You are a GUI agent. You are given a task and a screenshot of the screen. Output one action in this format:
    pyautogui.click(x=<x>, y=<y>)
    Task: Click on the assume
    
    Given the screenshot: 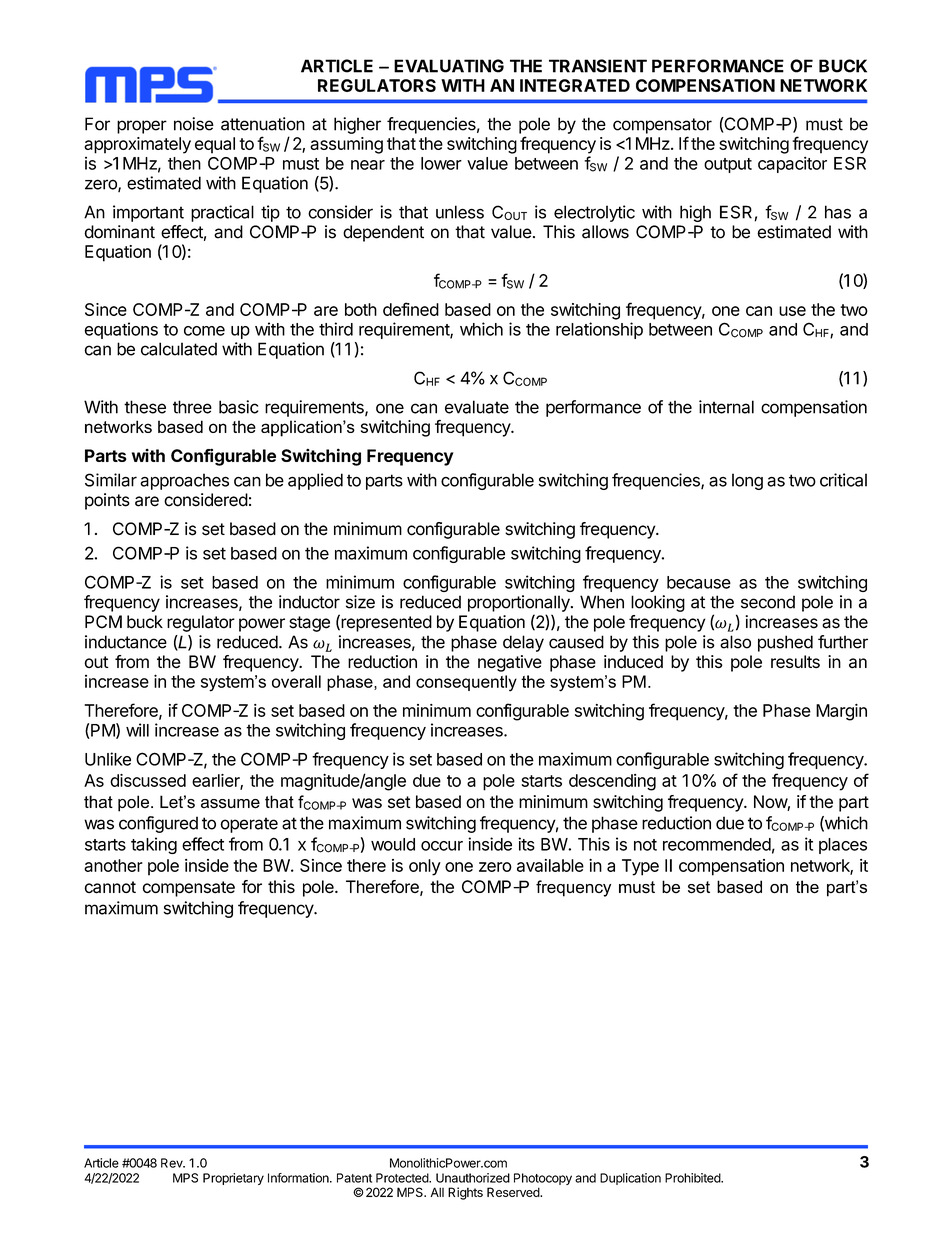 What is the action you would take?
    pyautogui.click(x=230, y=804)
